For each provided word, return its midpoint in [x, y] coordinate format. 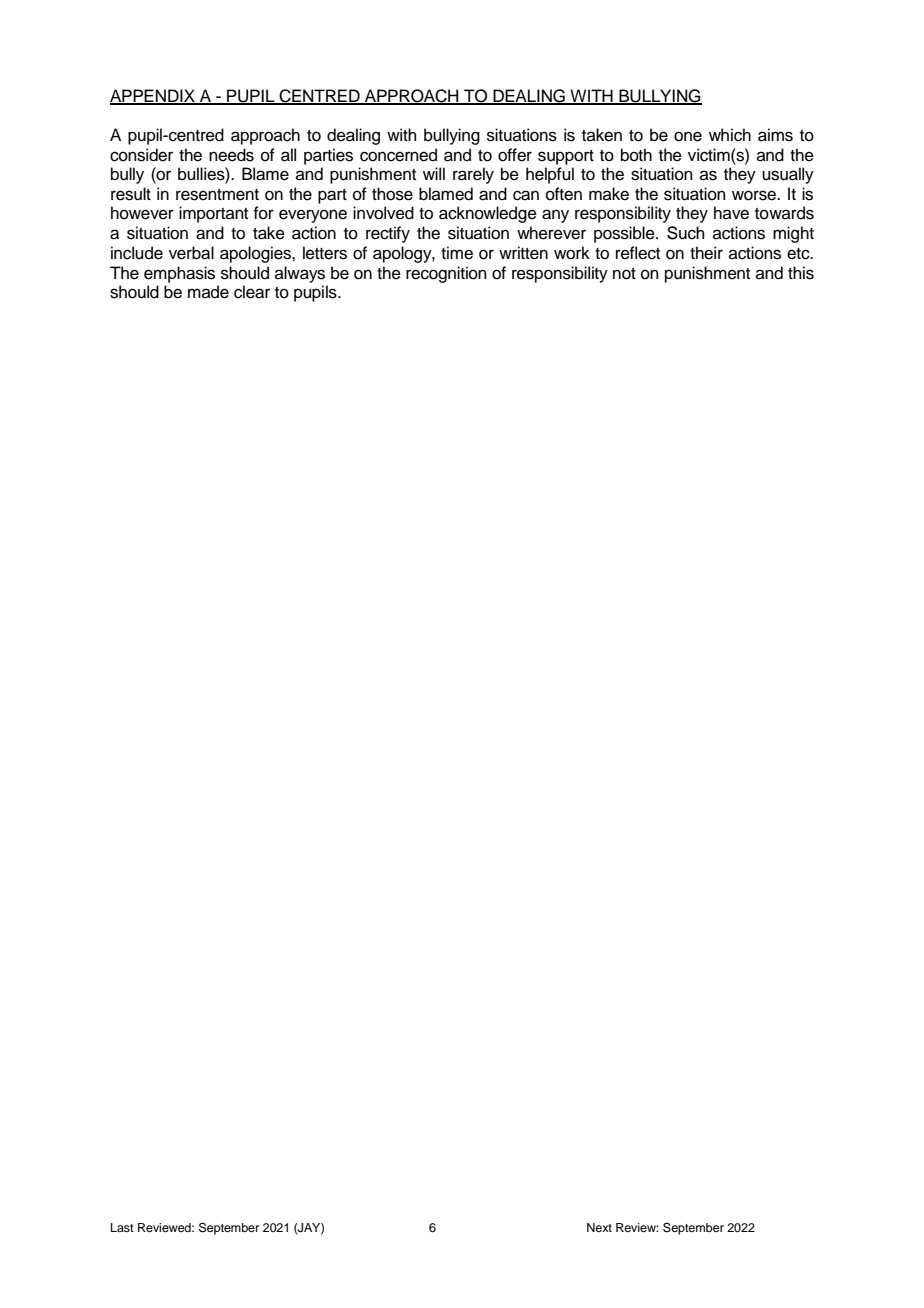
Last [122, 1227]
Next [599, 1227]
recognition [446, 274]
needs [231, 155]
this [801, 273]
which [730, 135]
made [208, 292]
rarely [473, 175]
